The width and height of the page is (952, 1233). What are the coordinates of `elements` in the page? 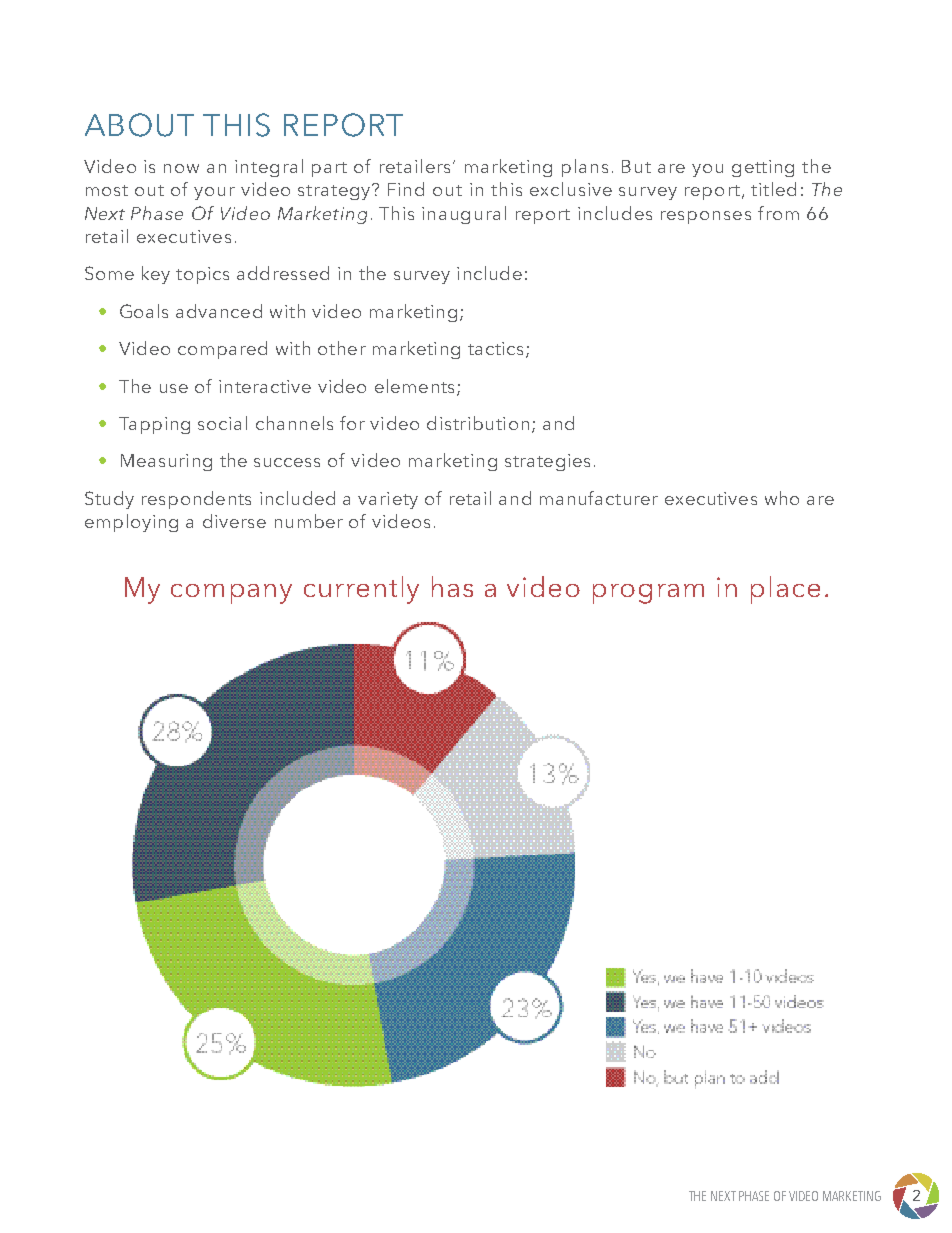 It's located at (414, 386).
